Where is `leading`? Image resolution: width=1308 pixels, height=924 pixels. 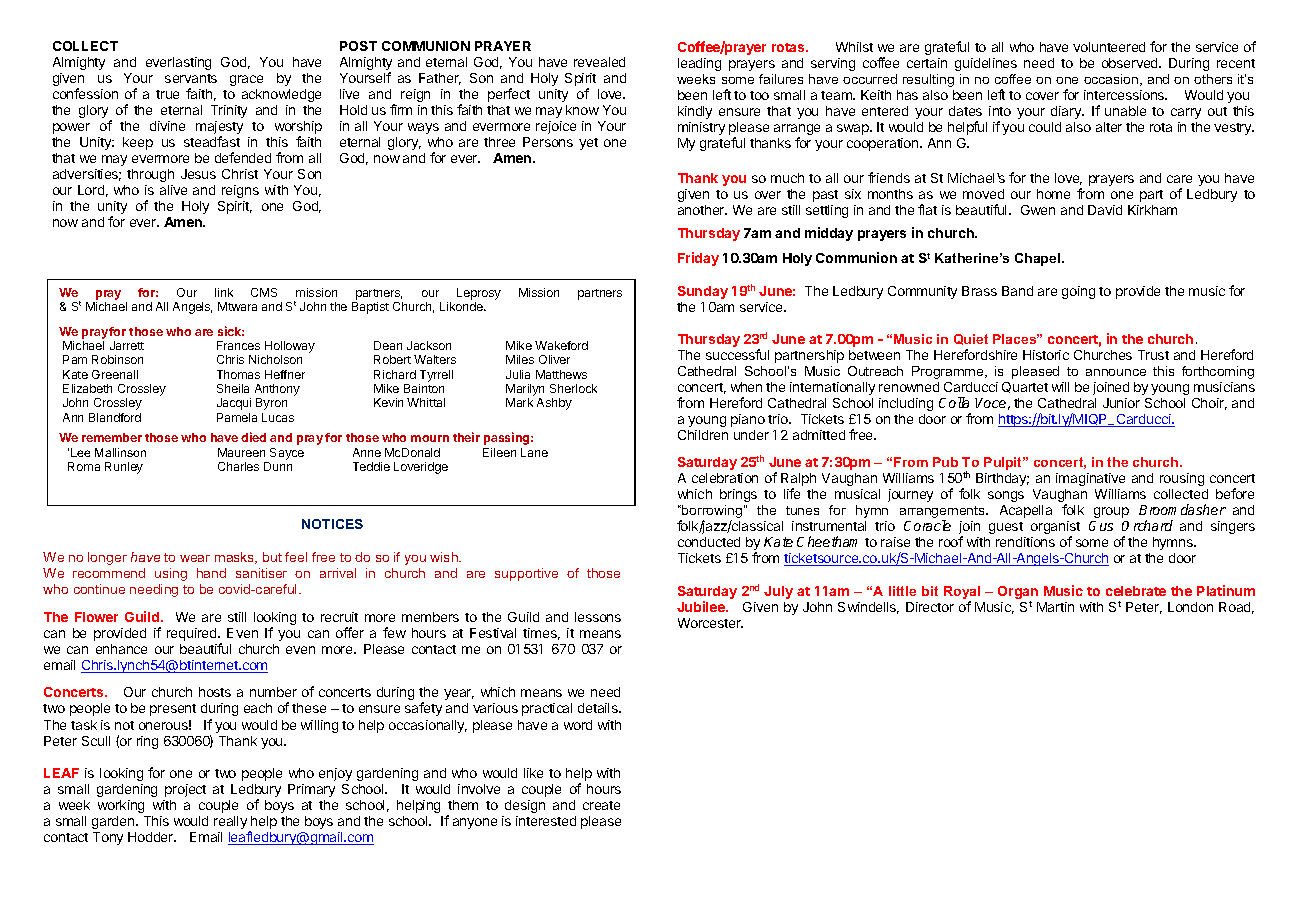
leading is located at coordinates (699, 64).
